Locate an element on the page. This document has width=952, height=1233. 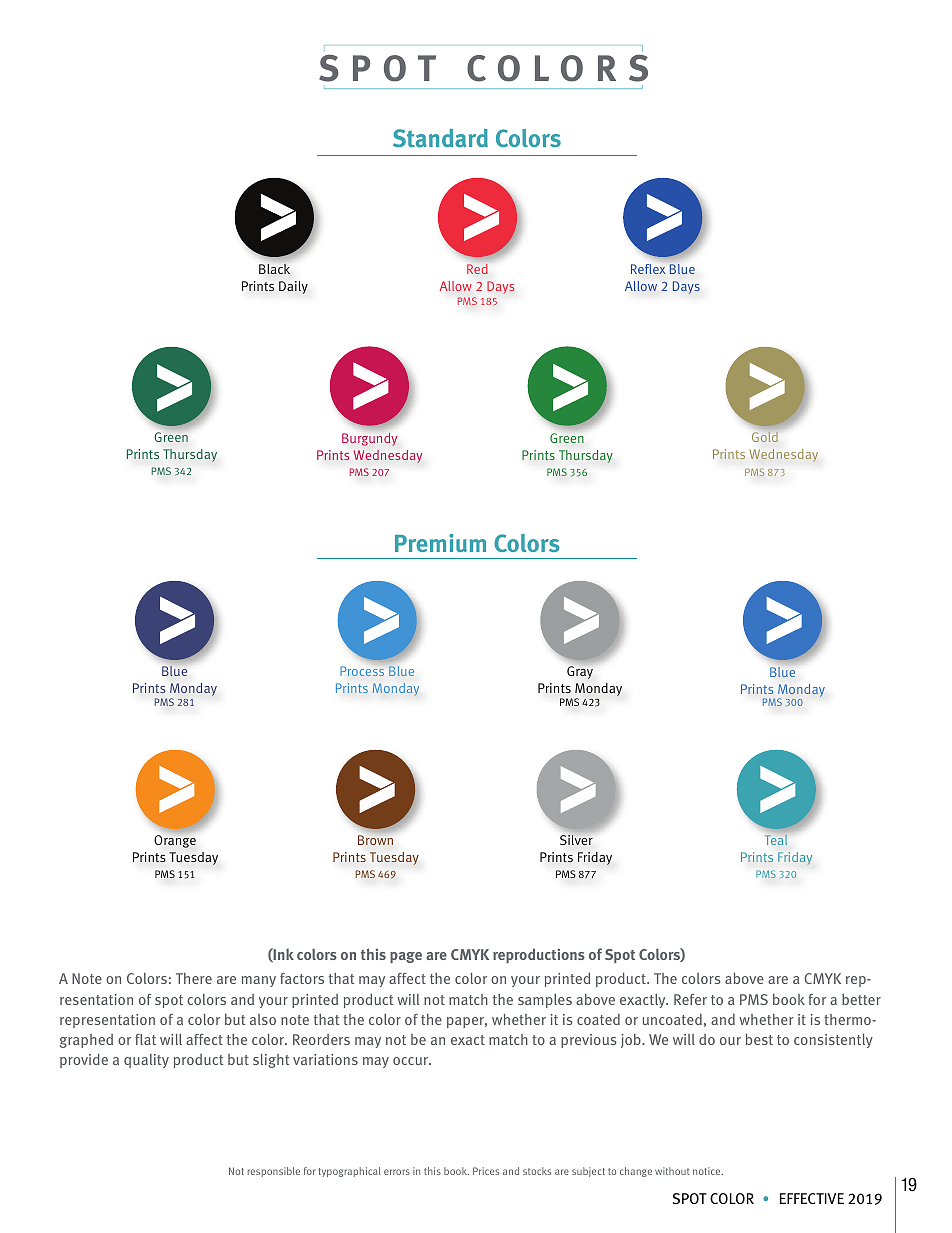
Gold is located at coordinates (765, 437).
